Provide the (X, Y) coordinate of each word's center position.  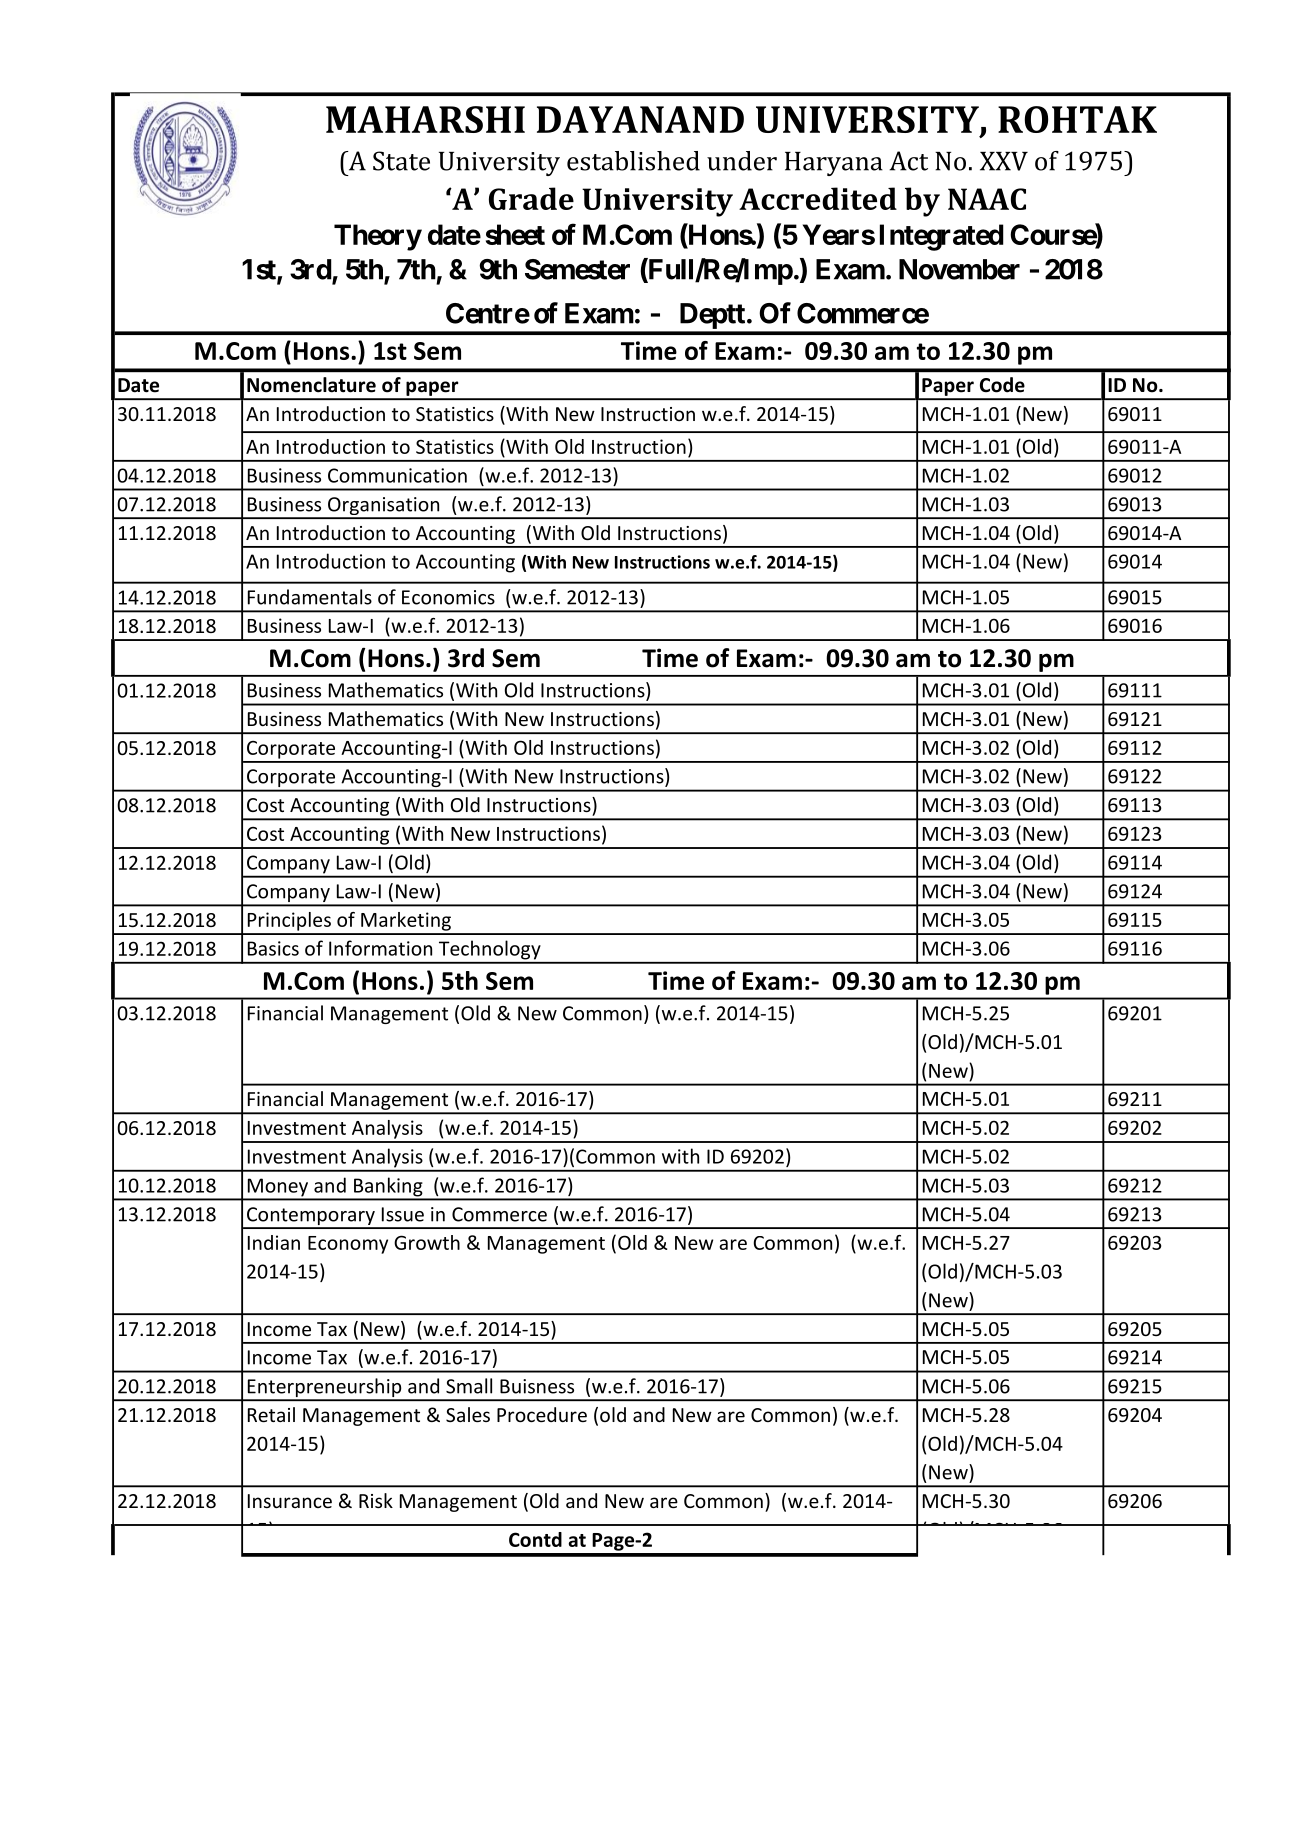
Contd (535, 1539)
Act (908, 161)
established (633, 161)
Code (1002, 385)
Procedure (542, 1414)
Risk (376, 1500)
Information (380, 948)
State (401, 161)
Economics (448, 597)
